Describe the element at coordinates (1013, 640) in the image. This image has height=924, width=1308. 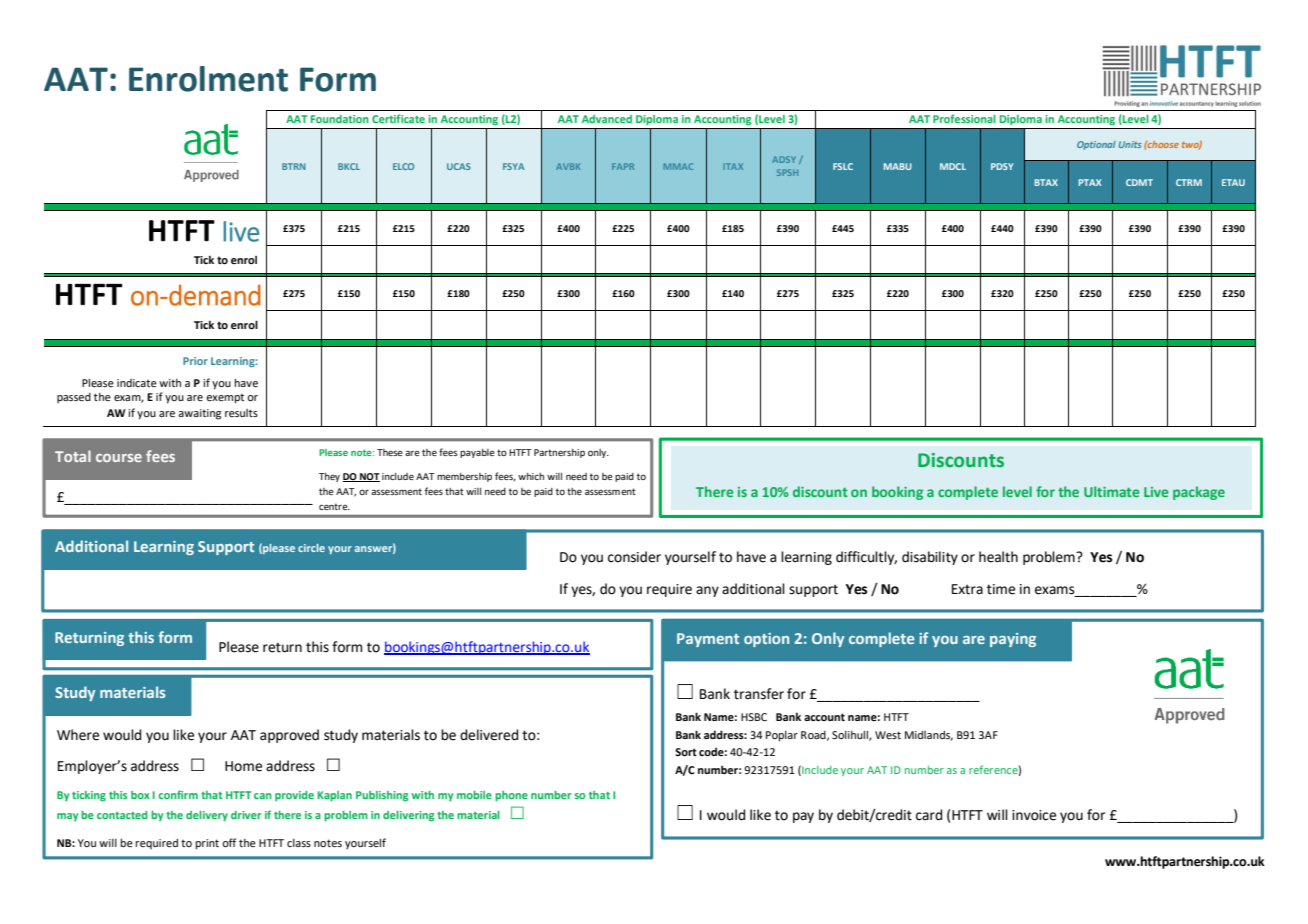
I see `paying` at that location.
